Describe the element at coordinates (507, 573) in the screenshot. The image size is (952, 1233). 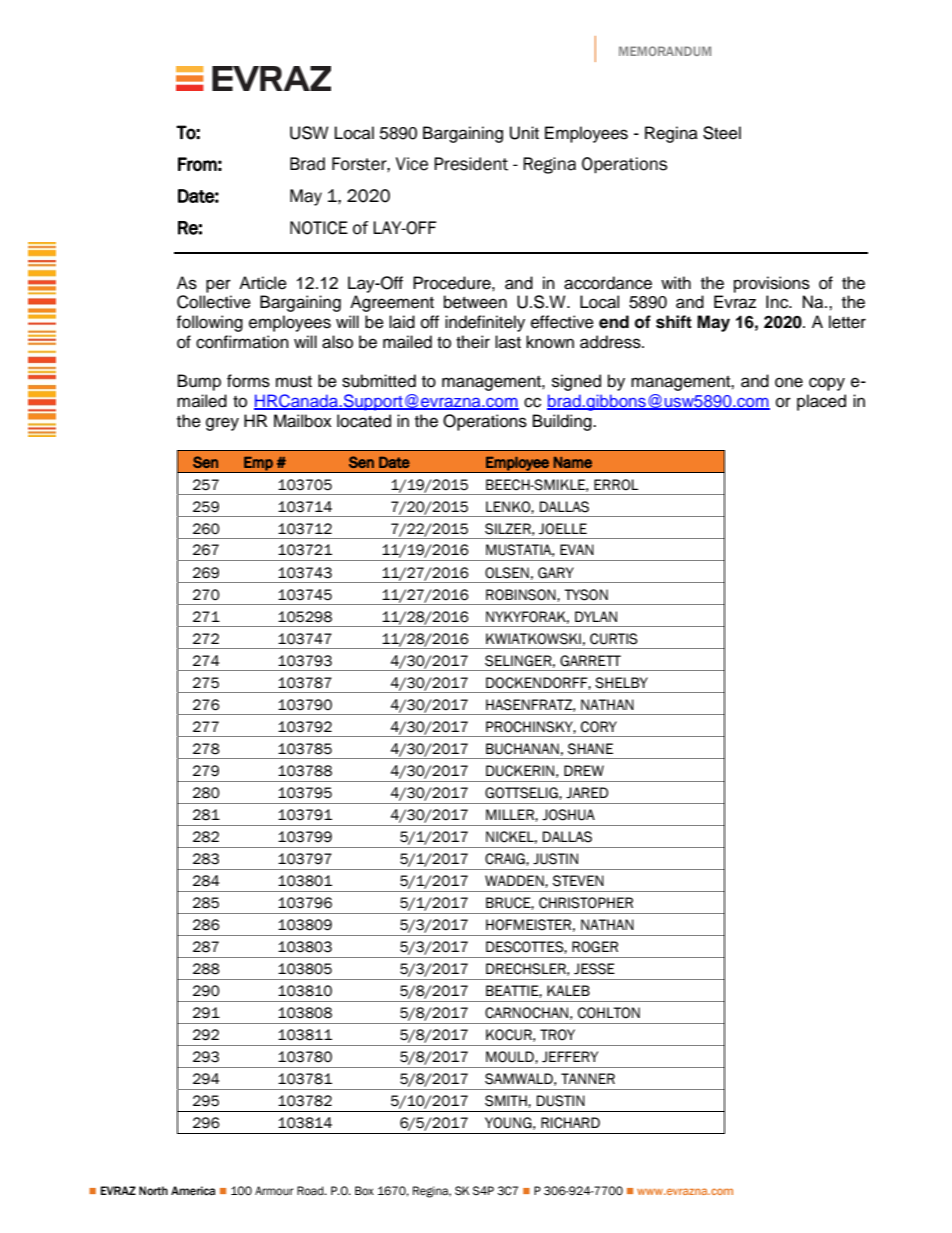
I see `OLSEN` at that location.
